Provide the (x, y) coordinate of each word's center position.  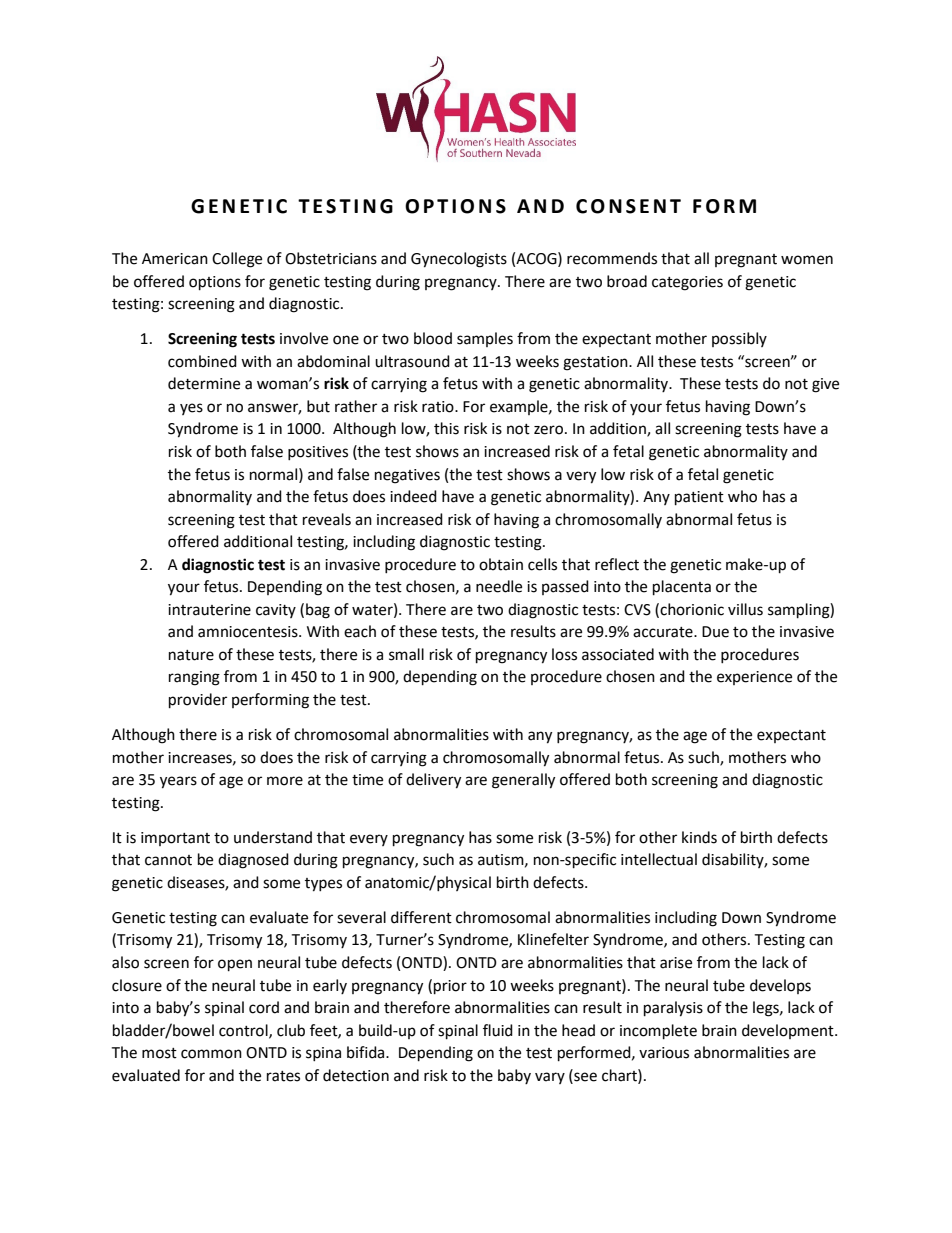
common (211, 1054)
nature (191, 655)
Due (715, 632)
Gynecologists (459, 260)
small (406, 654)
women (807, 260)
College (237, 260)
